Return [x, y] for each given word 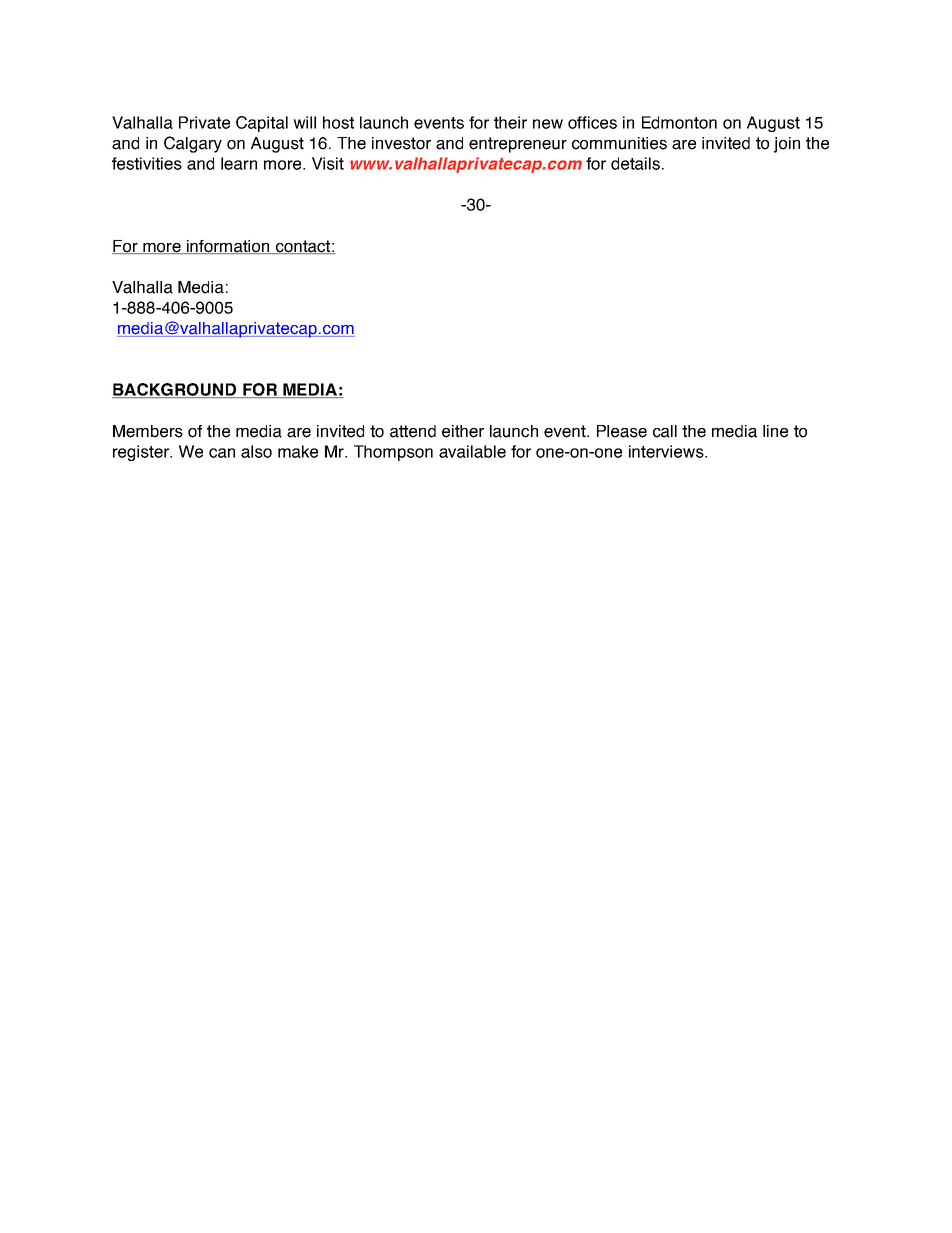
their [510, 122]
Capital [262, 124]
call [665, 431]
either [463, 431]
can [222, 453]
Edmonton [679, 122]
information [228, 247]
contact [302, 247]
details [635, 163]
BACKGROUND [175, 390]
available [472, 451]
